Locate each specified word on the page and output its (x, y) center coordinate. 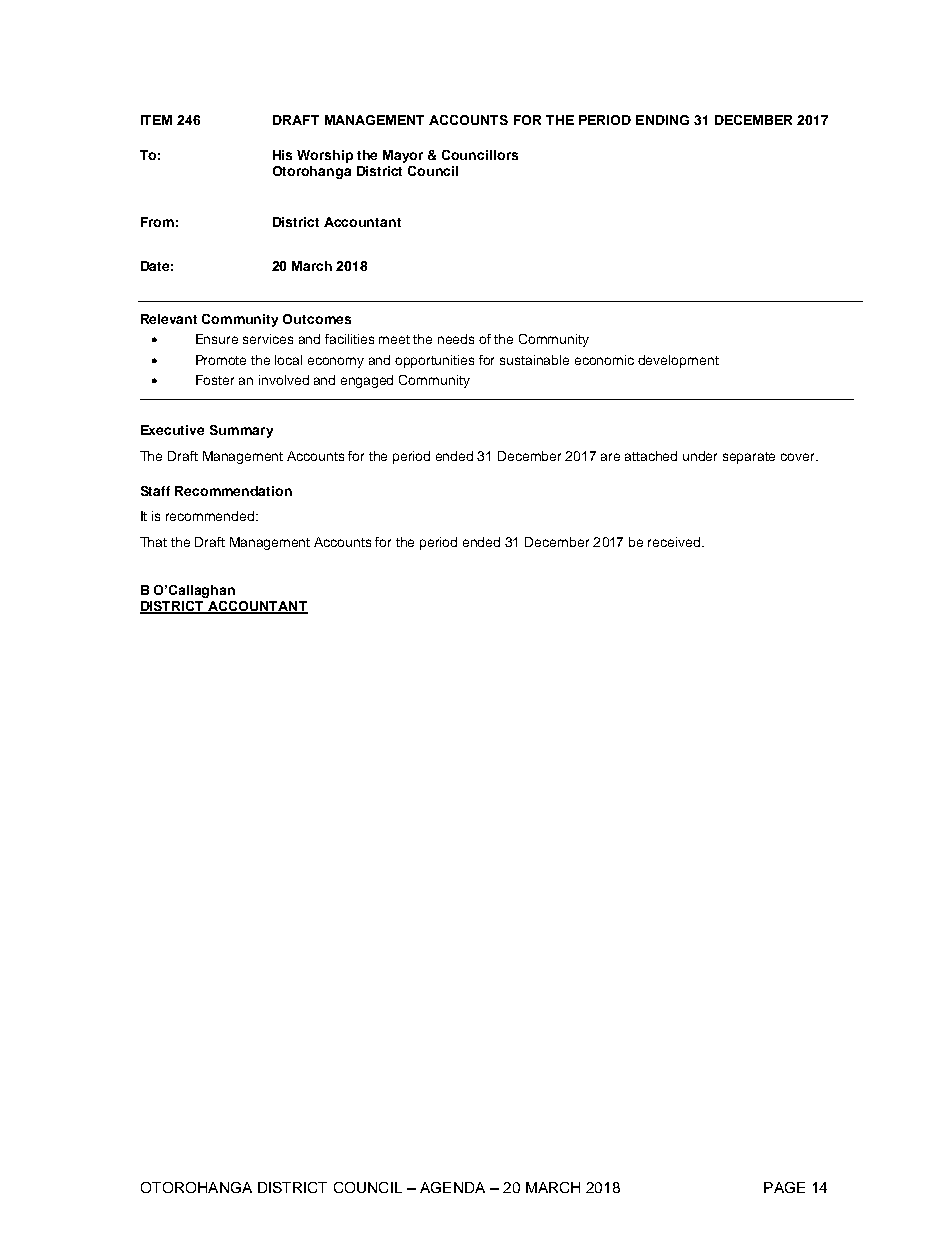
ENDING (662, 120)
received (675, 542)
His (282, 155)
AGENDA (452, 1187)
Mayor (403, 156)
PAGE (784, 1187)
